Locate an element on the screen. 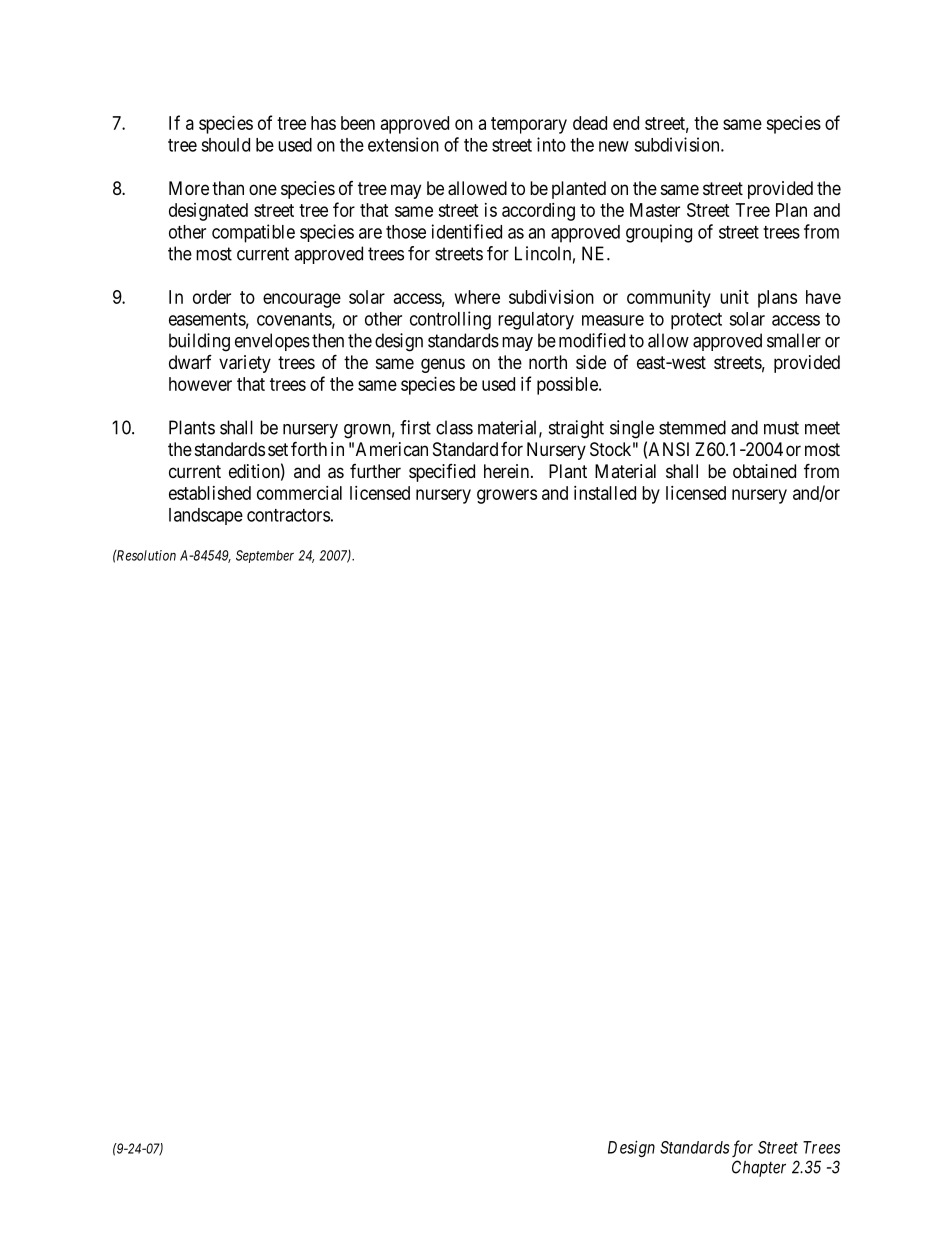 The height and width of the screenshot is (1233, 952). obtained is located at coordinates (764, 471).
